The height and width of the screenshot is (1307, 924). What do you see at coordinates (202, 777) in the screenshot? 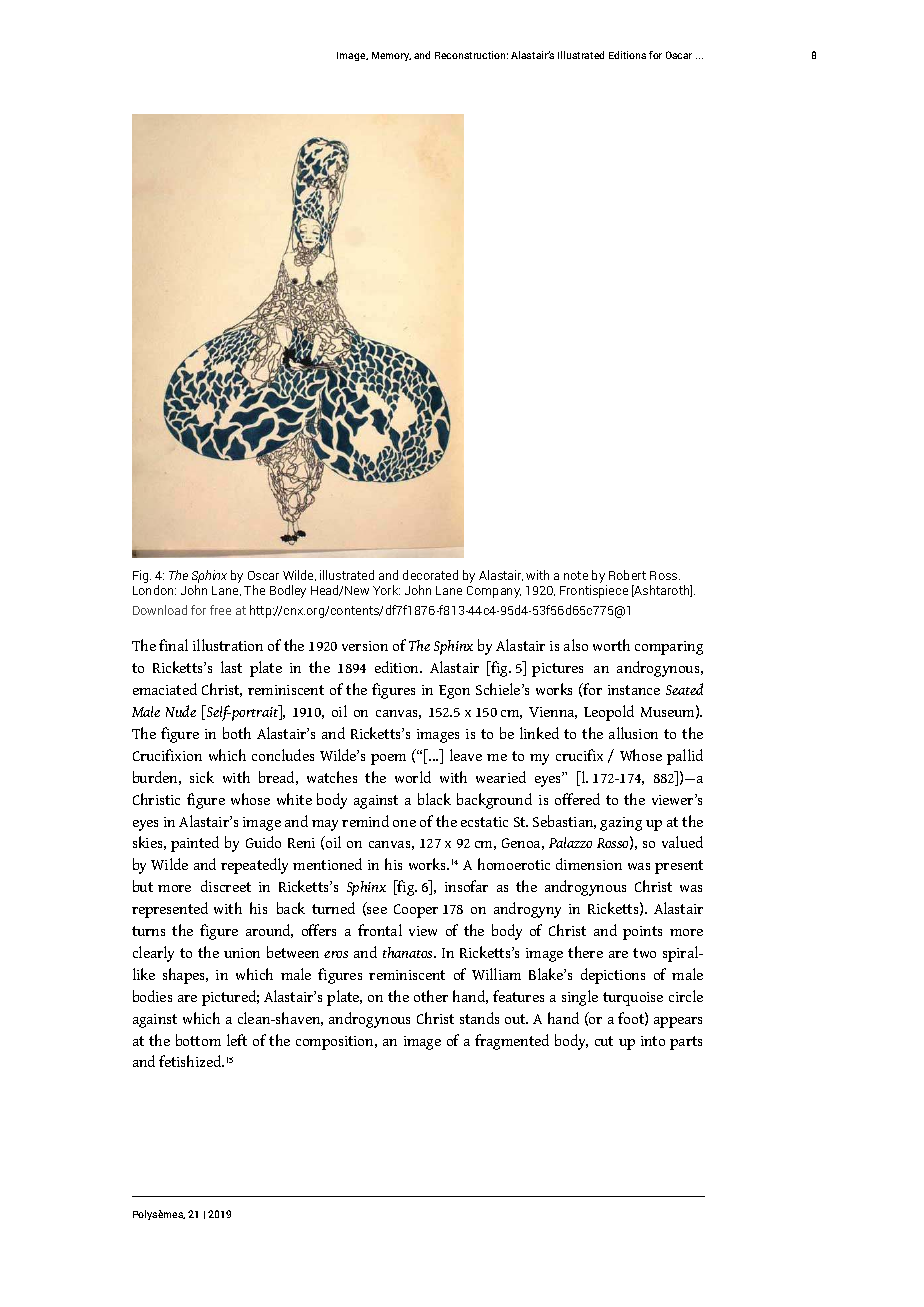
I see `sick` at bounding box center [202, 777].
